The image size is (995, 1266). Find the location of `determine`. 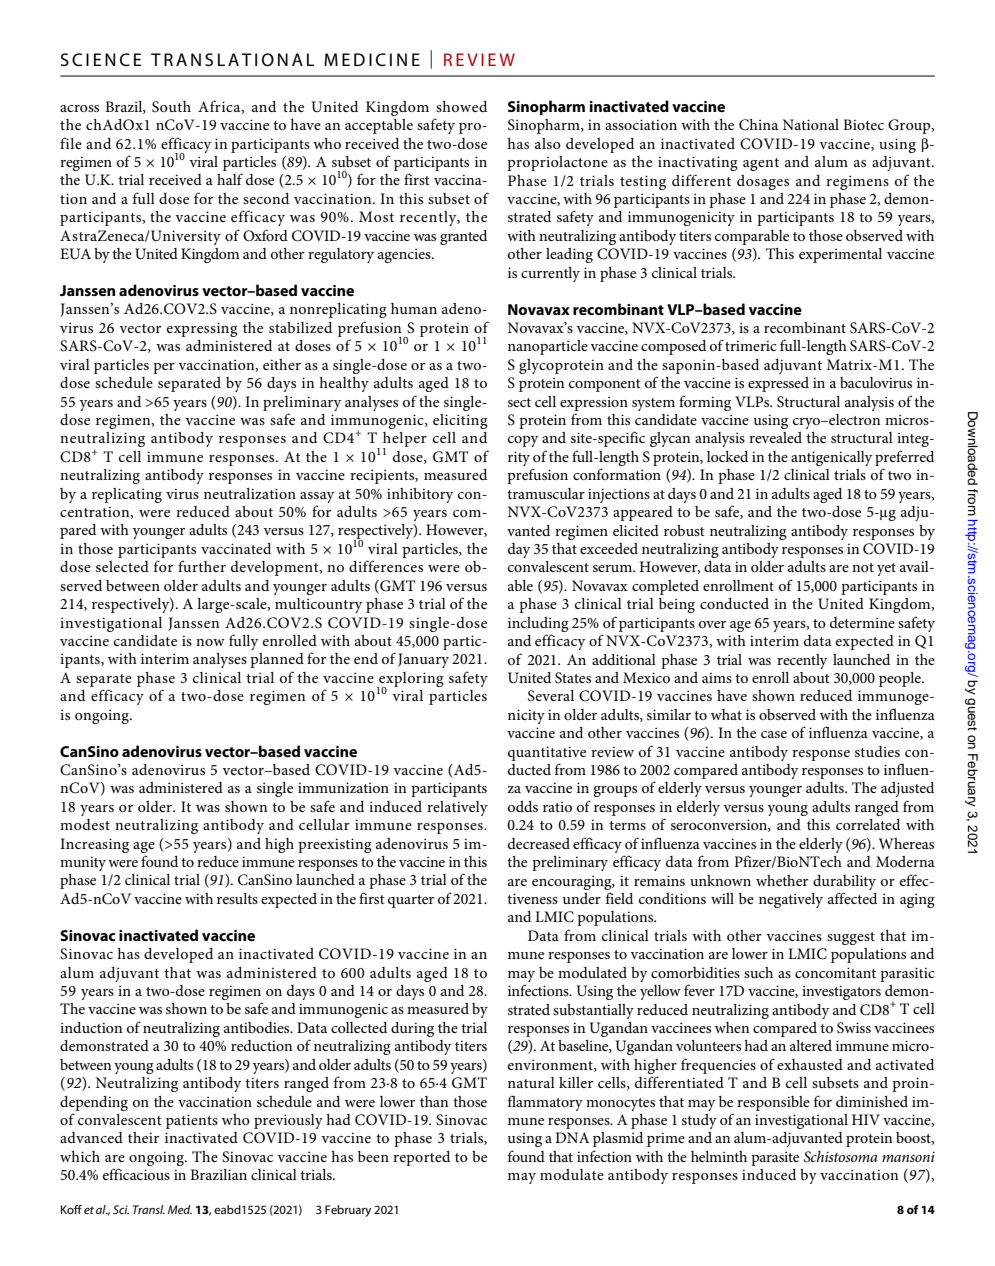

determine is located at coordinates (862, 622).
